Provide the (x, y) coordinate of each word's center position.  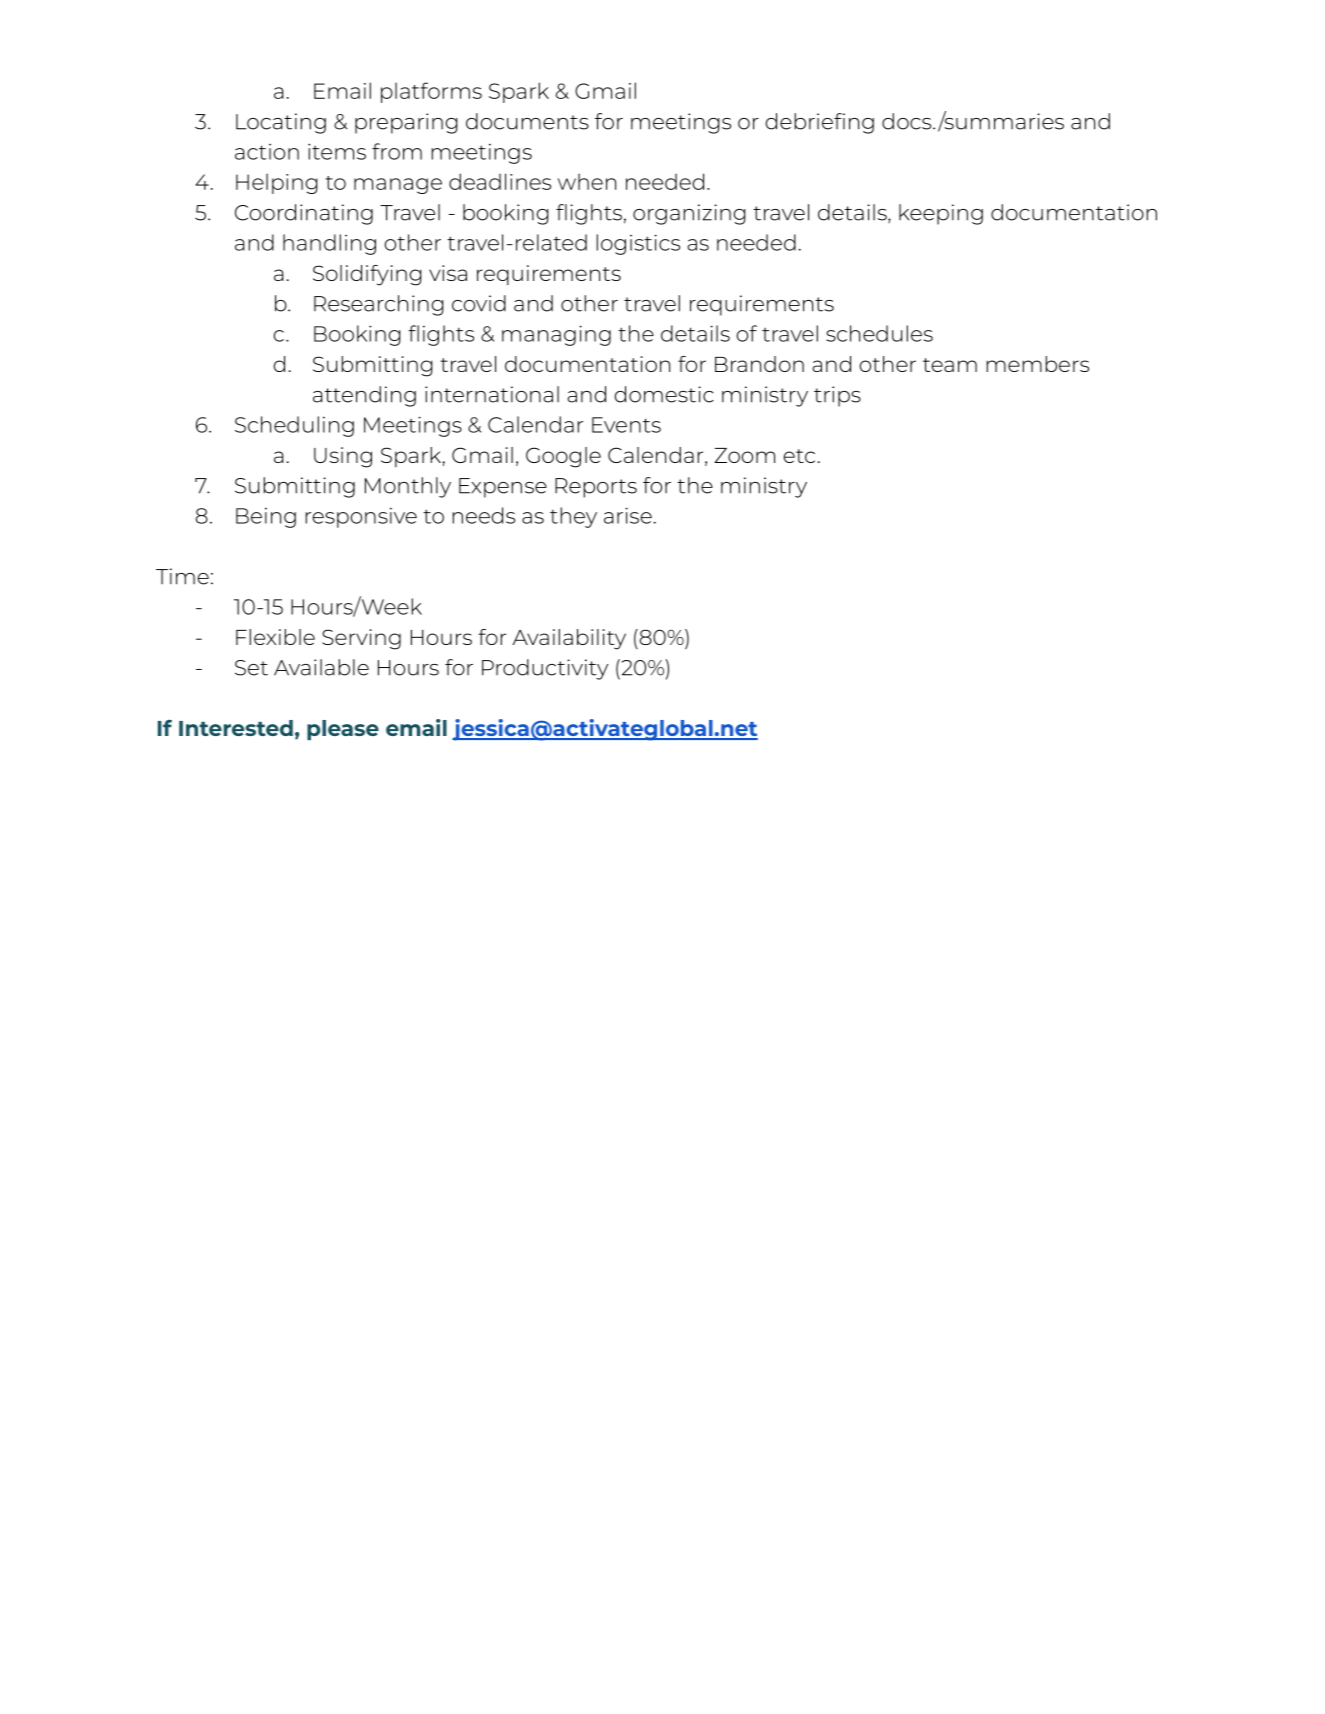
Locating (281, 123)
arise (628, 515)
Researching (379, 305)
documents (527, 121)
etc (799, 456)
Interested (236, 728)
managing (556, 335)
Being (266, 518)
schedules (879, 333)
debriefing (820, 123)
